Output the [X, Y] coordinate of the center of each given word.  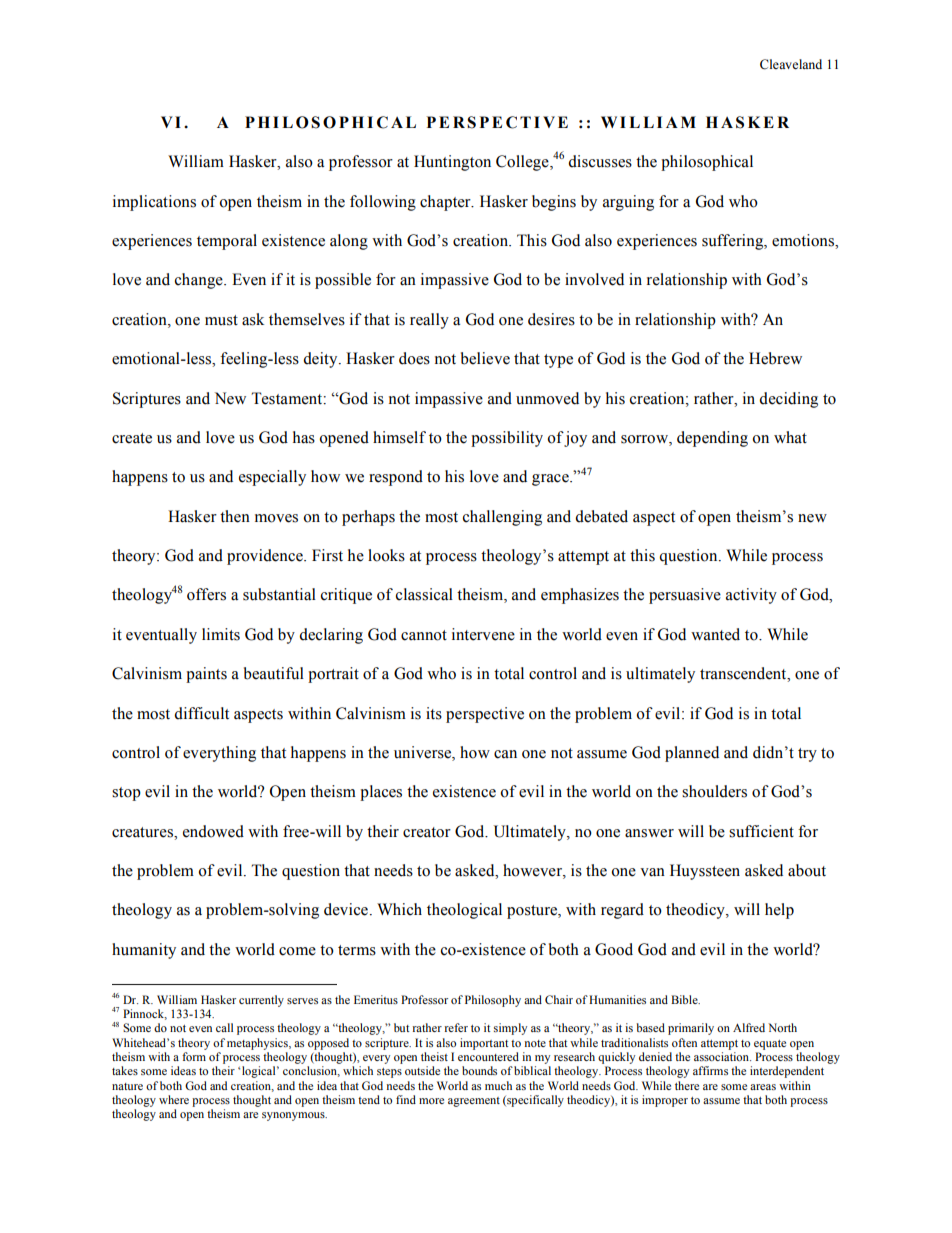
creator [427, 832]
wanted [715, 634]
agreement [474, 1102]
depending [712, 439]
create [132, 438]
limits [221, 634]
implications [154, 203]
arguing [628, 203]
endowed [213, 831]
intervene [483, 634]
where [174, 1099]
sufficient [761, 831]
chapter [446, 203]
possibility [507, 439]
